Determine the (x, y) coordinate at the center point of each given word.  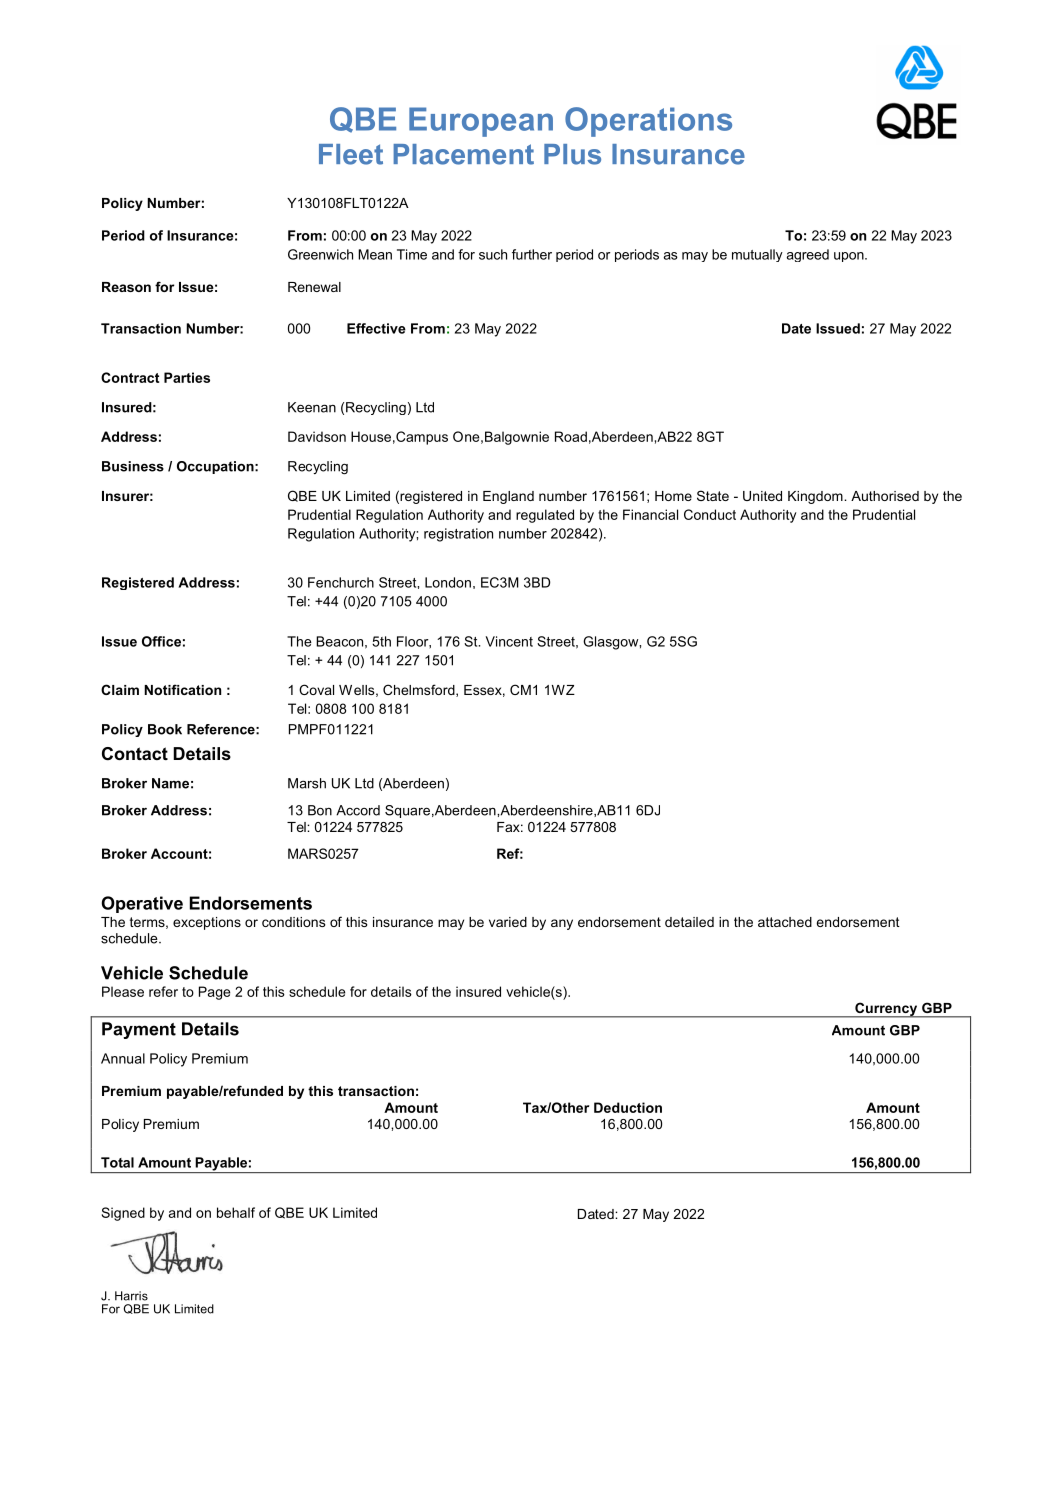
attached (785, 922)
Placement (463, 154)
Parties (187, 377)
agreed (808, 255)
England (508, 497)
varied (508, 922)
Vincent (509, 641)
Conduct (710, 514)
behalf (236, 1212)
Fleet (351, 154)
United (762, 496)
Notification (182, 689)
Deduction (628, 1107)
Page (214, 993)
